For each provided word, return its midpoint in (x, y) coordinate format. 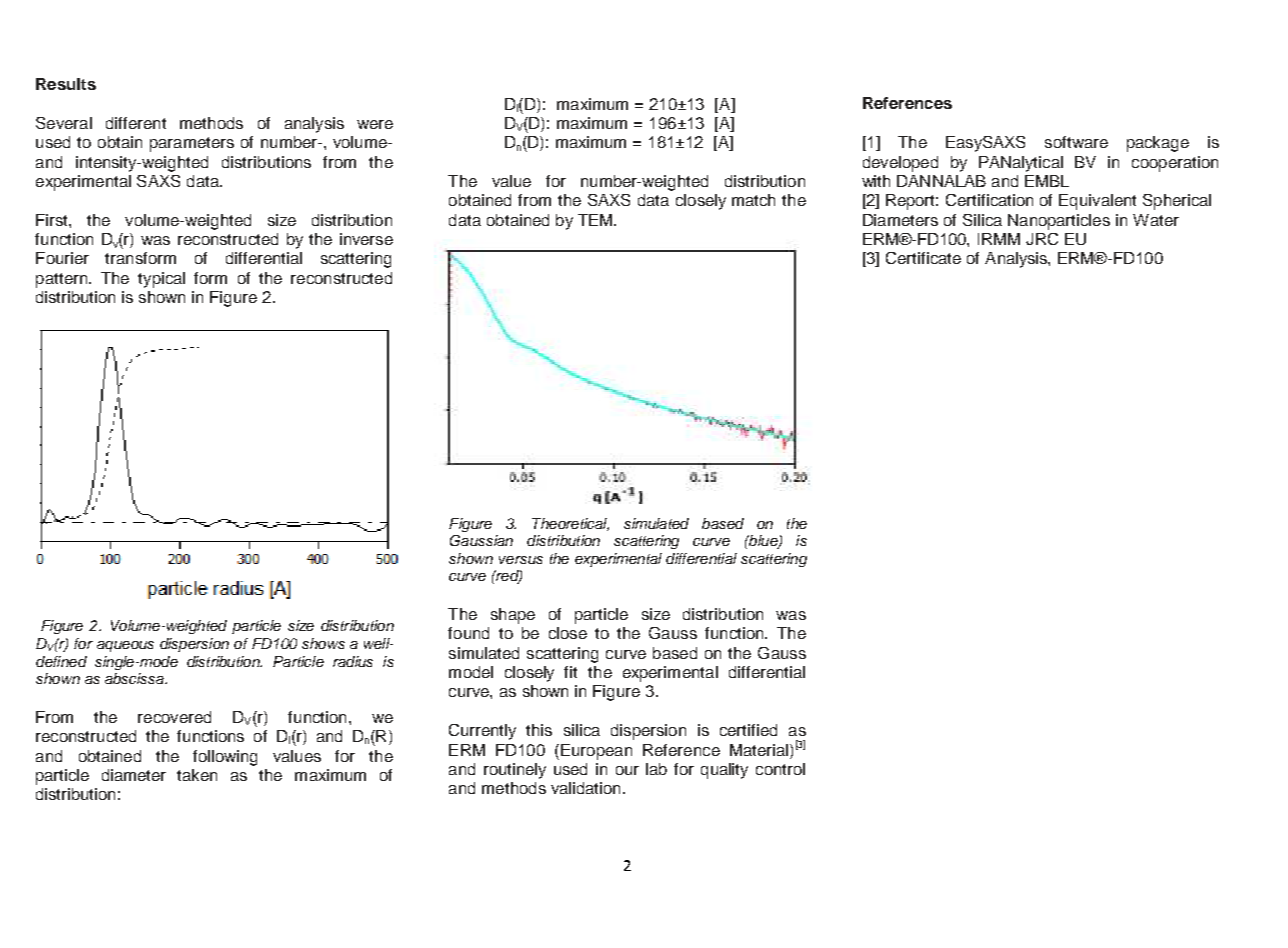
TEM (596, 220)
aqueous (125, 646)
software (1076, 142)
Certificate (923, 258)
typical (161, 280)
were (375, 124)
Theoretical (570, 524)
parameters (192, 144)
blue (763, 542)
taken (197, 775)
